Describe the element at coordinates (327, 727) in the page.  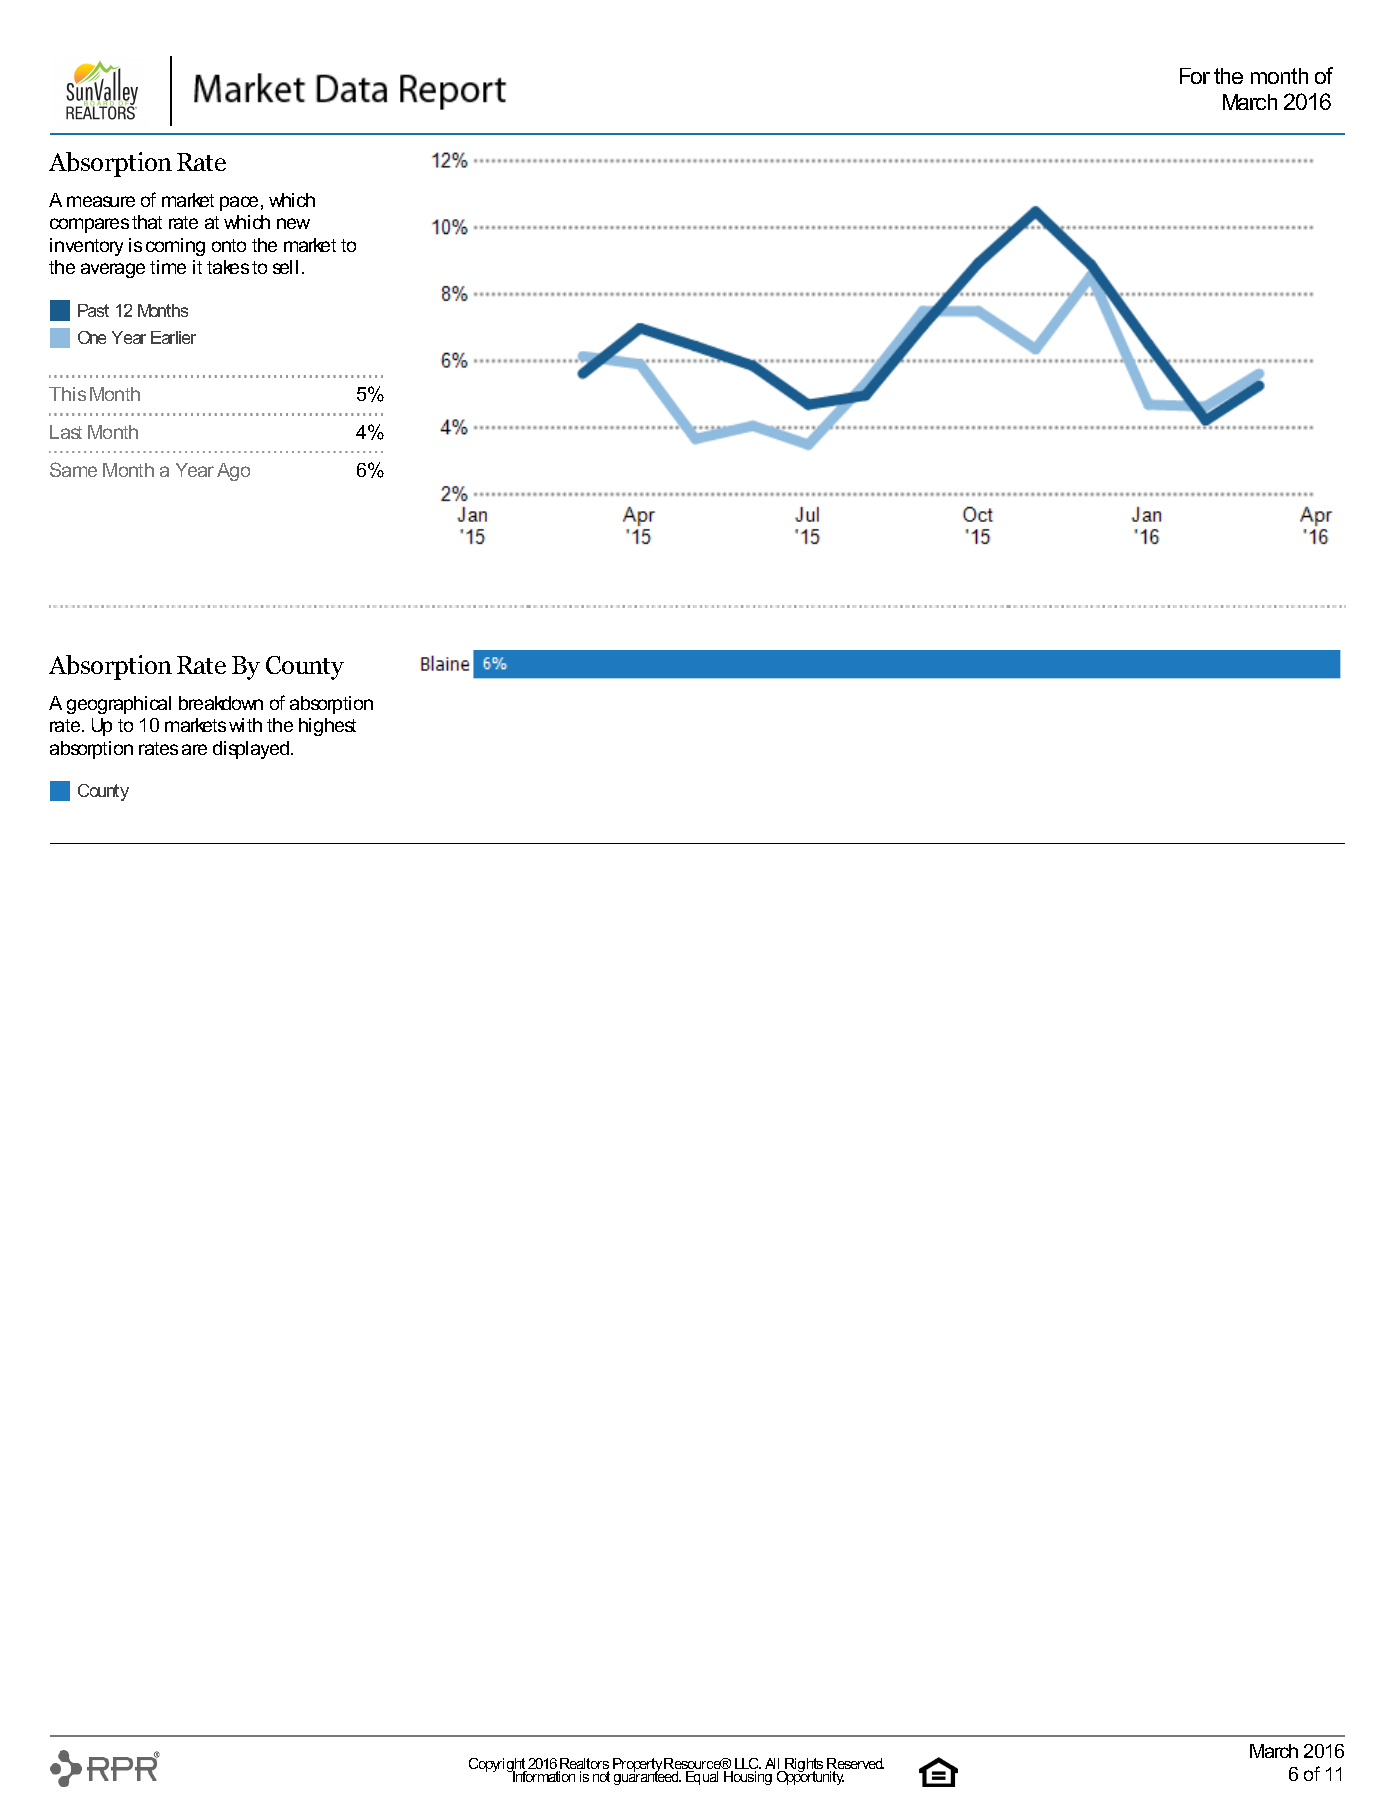
I see `highest` at that location.
